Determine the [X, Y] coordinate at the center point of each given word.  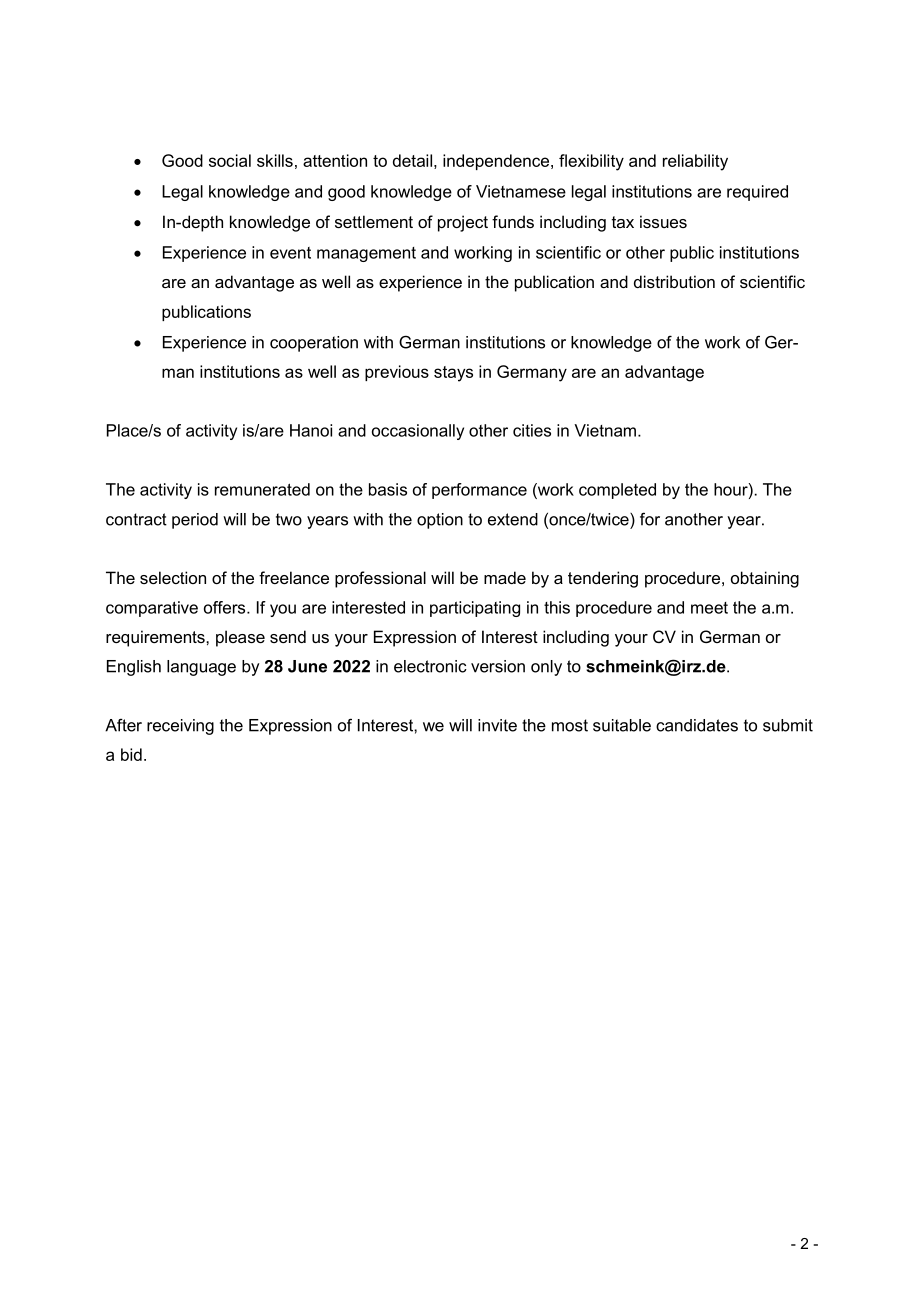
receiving [180, 727]
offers [226, 607]
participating [475, 609]
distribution [674, 281]
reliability [695, 162]
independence [497, 162]
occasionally [418, 432]
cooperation [314, 344]
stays [453, 374]
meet [709, 608]
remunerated [262, 489]
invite [497, 725]
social [230, 160]
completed [617, 491]
